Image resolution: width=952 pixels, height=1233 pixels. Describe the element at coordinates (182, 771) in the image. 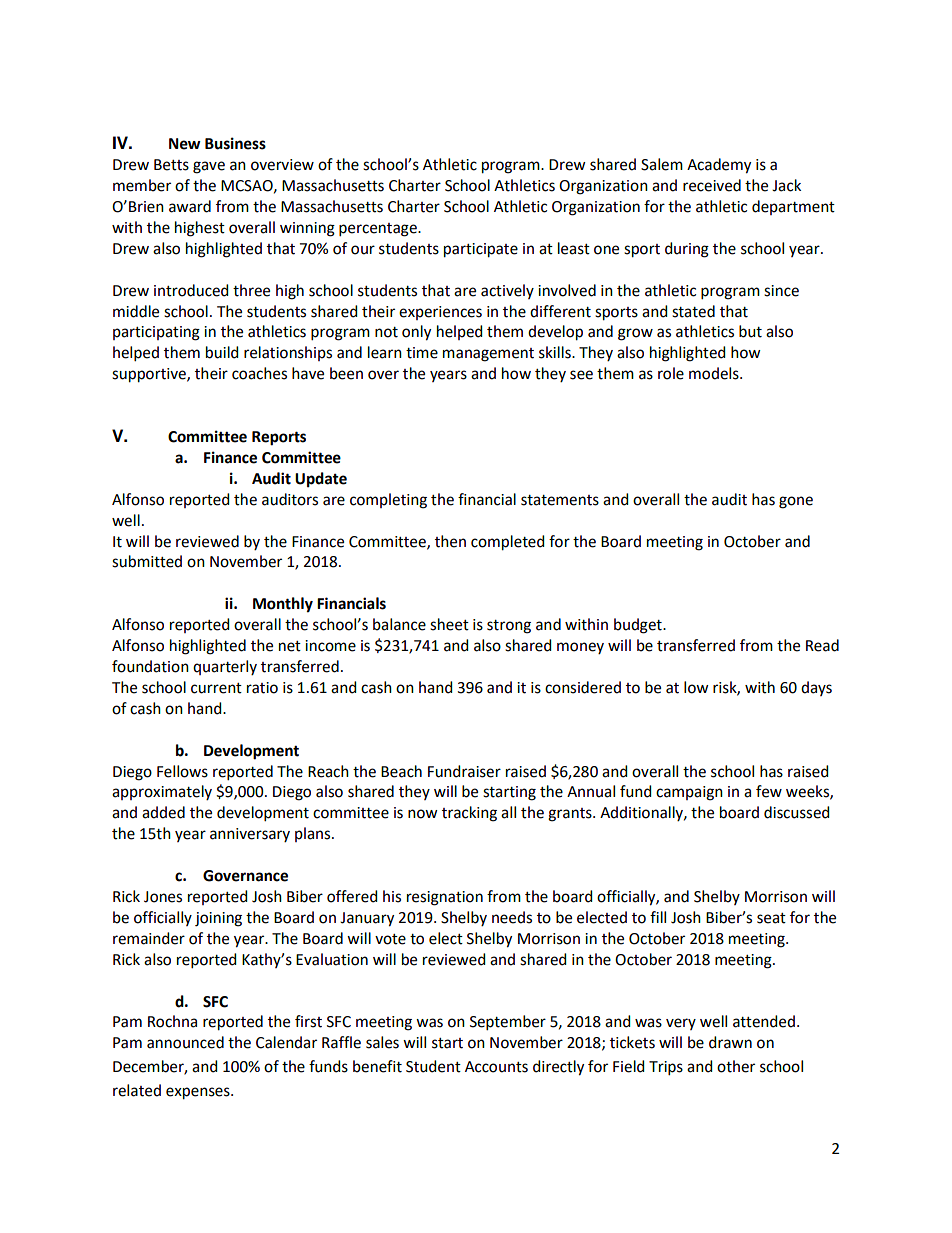

I see `Fellows` at that location.
